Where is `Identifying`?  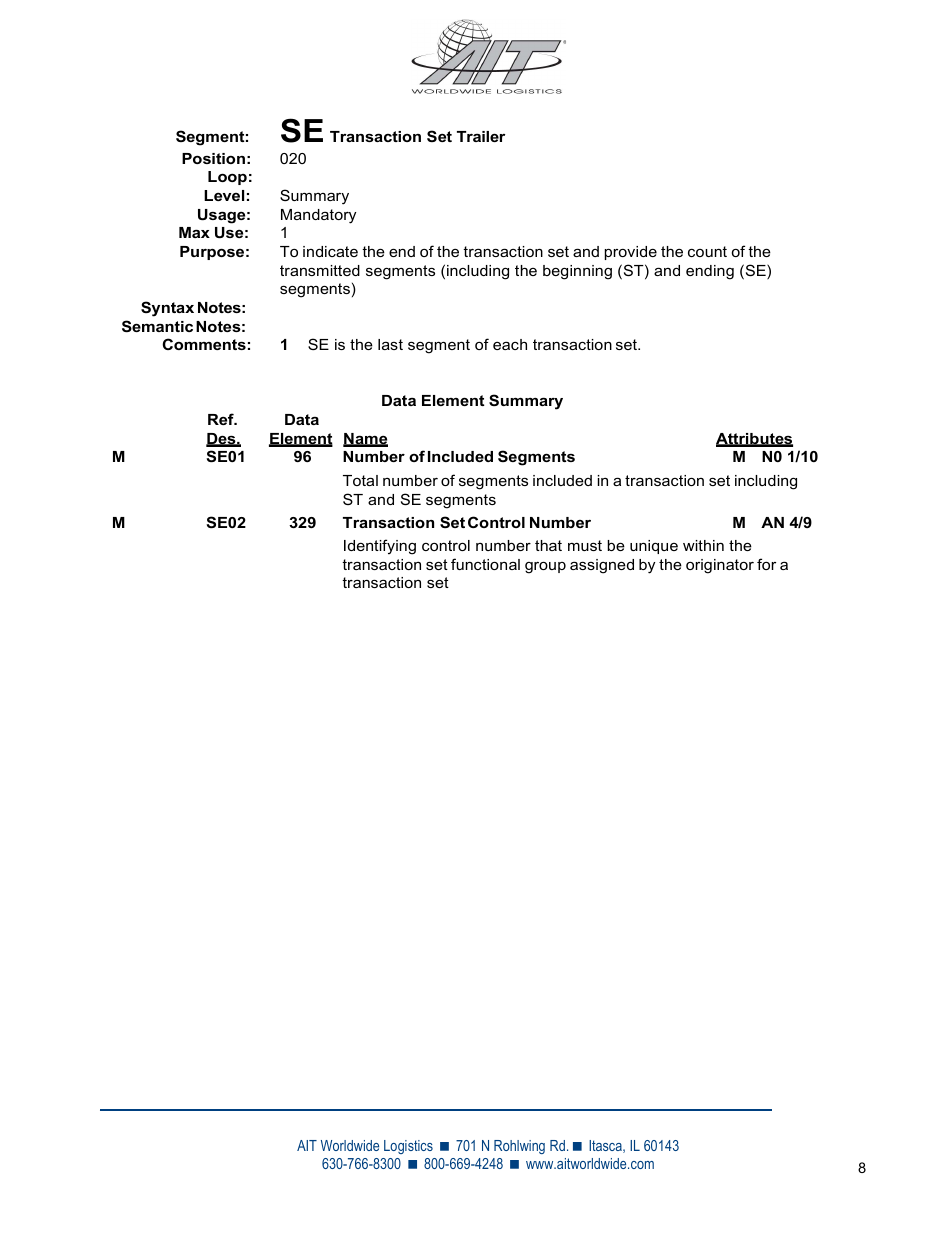
Identifying is located at coordinates (380, 547).
